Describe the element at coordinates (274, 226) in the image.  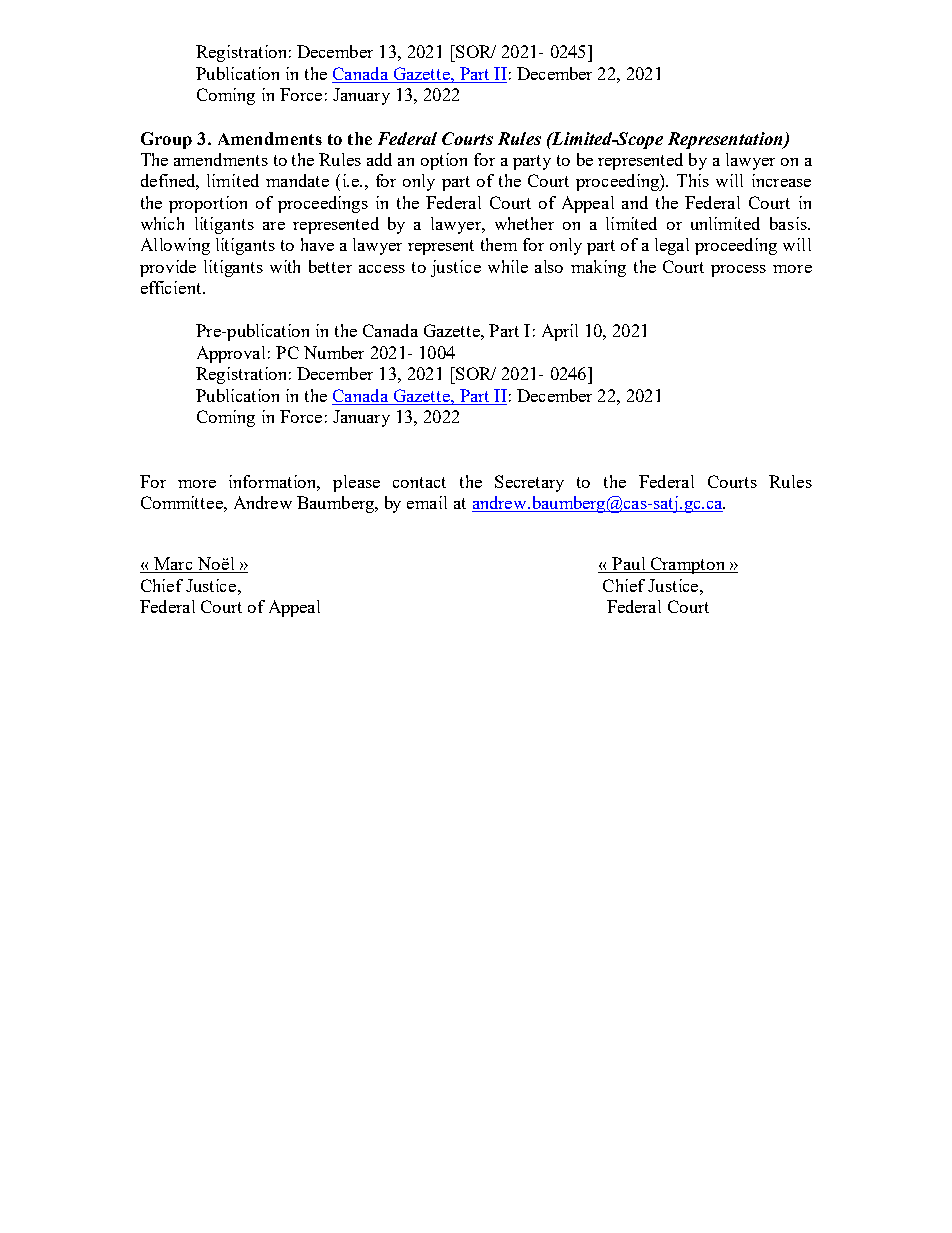
I see `are` at that location.
